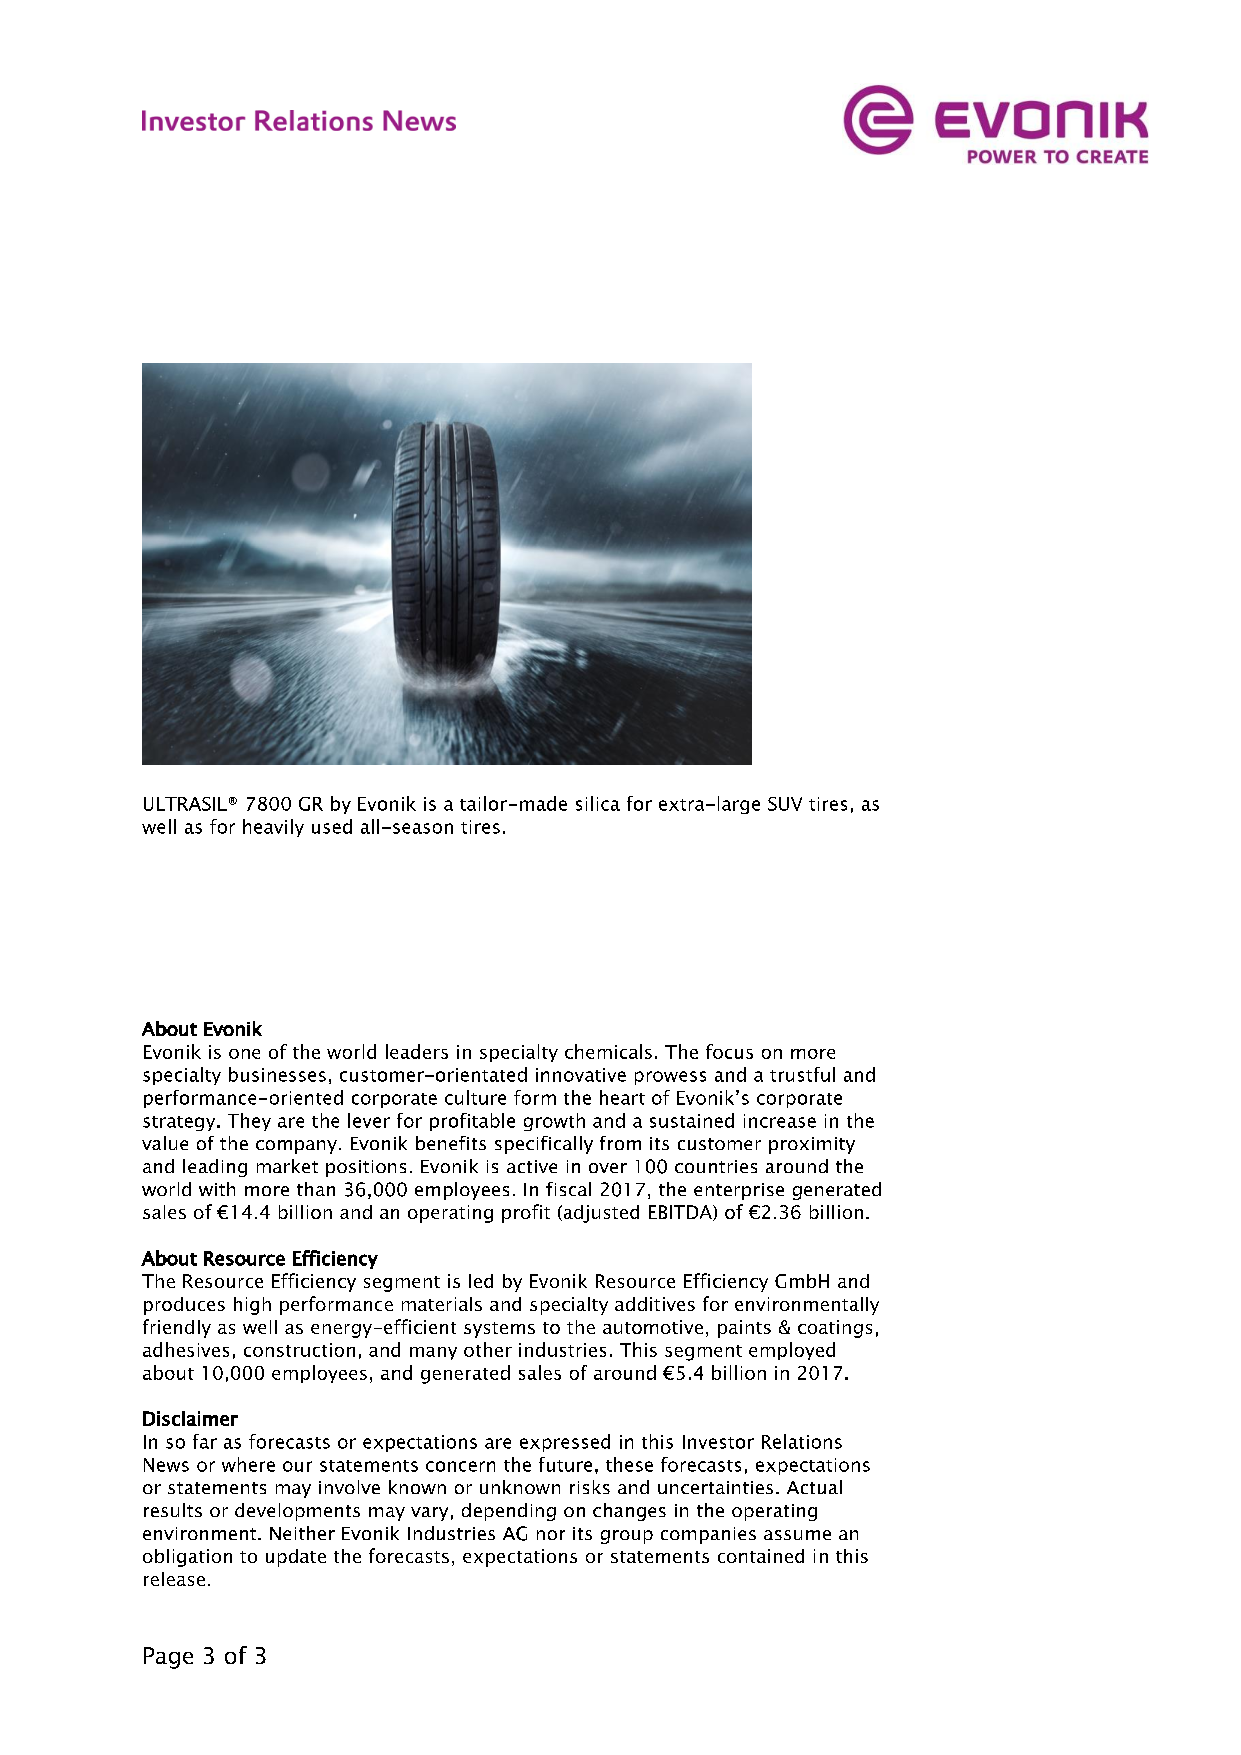 This image has height=1755, width=1241. Describe the element at coordinates (488, 1349) in the image. I see `other` at that location.
